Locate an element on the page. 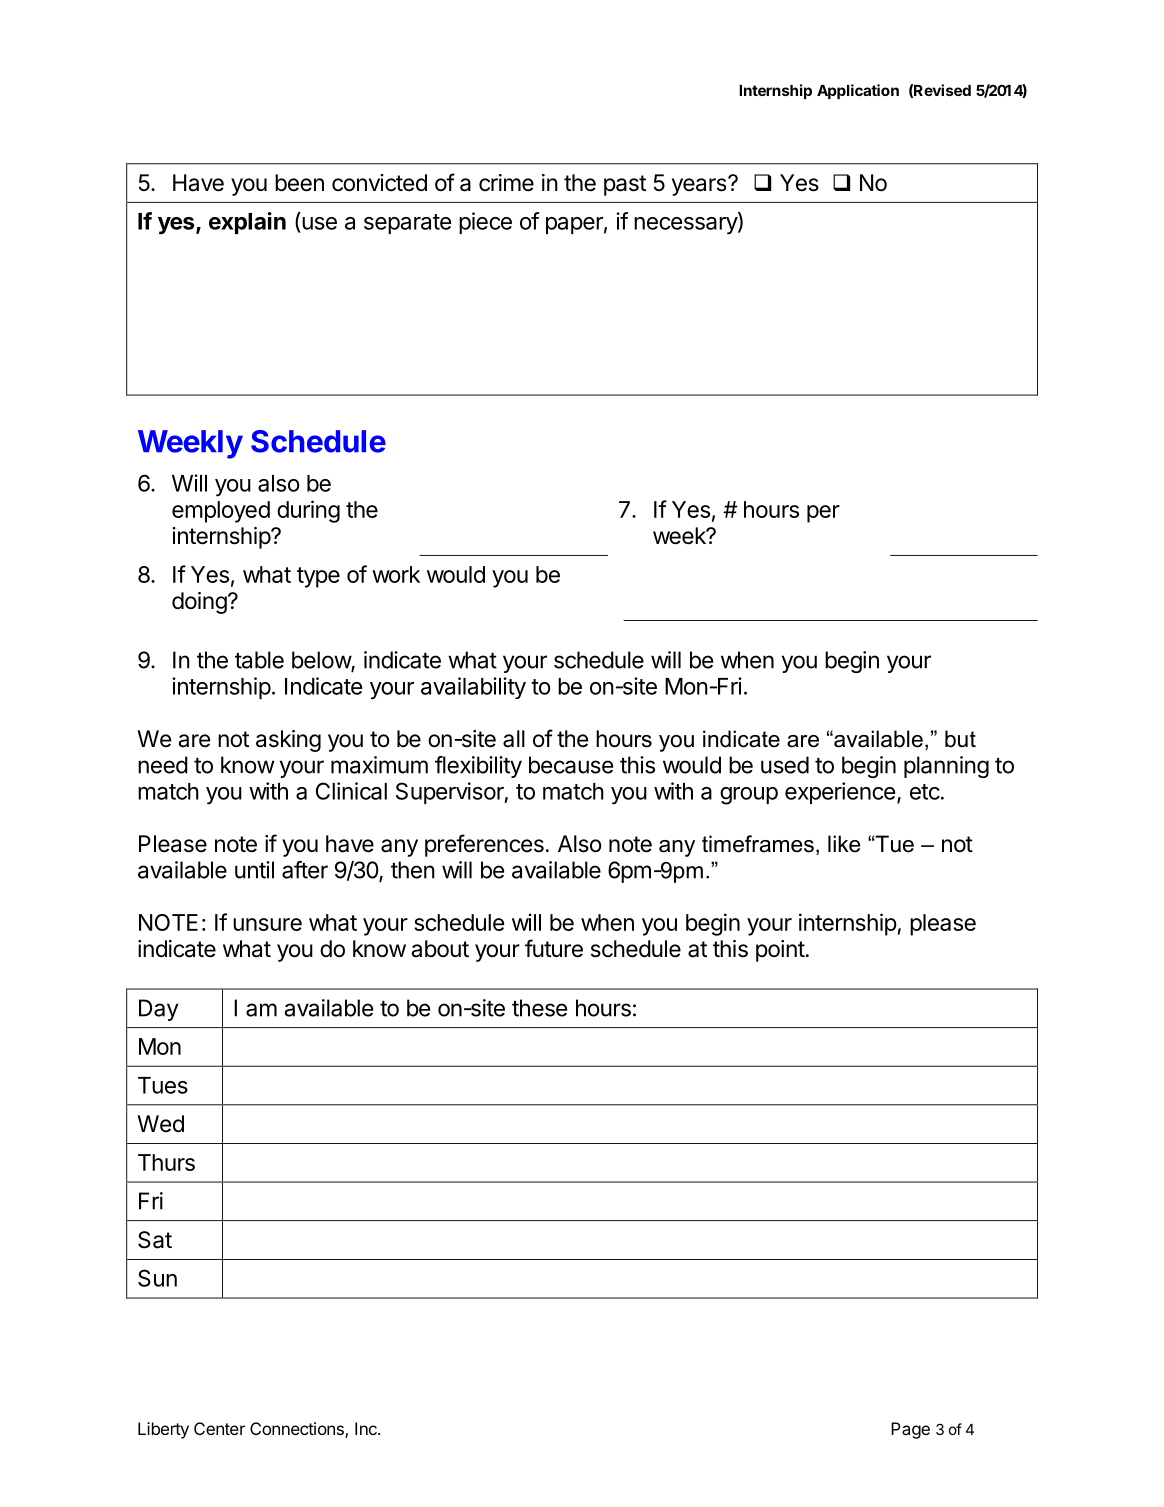  necessary is located at coordinates (686, 226).
